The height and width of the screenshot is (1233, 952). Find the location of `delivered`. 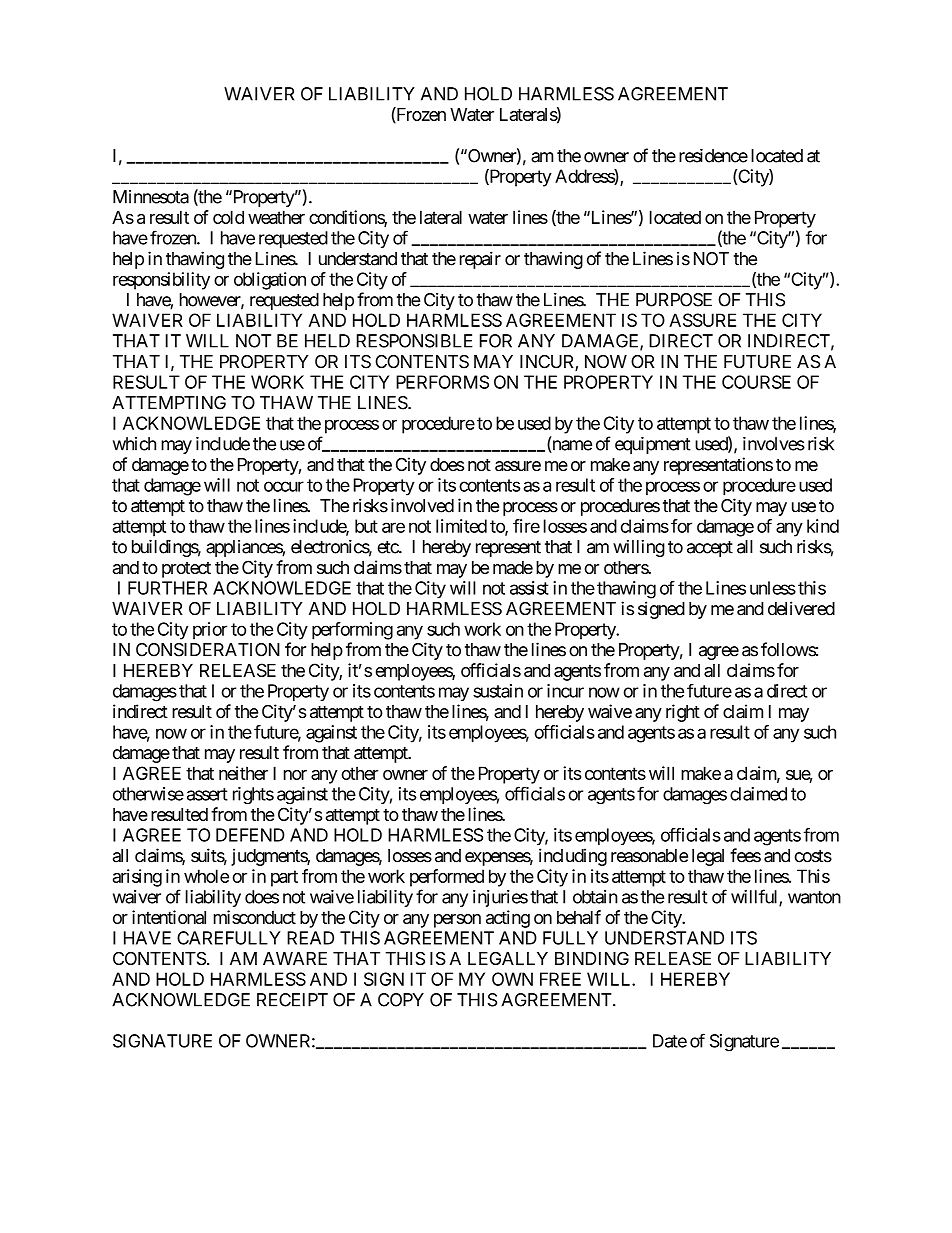

delivered is located at coordinates (801, 608).
